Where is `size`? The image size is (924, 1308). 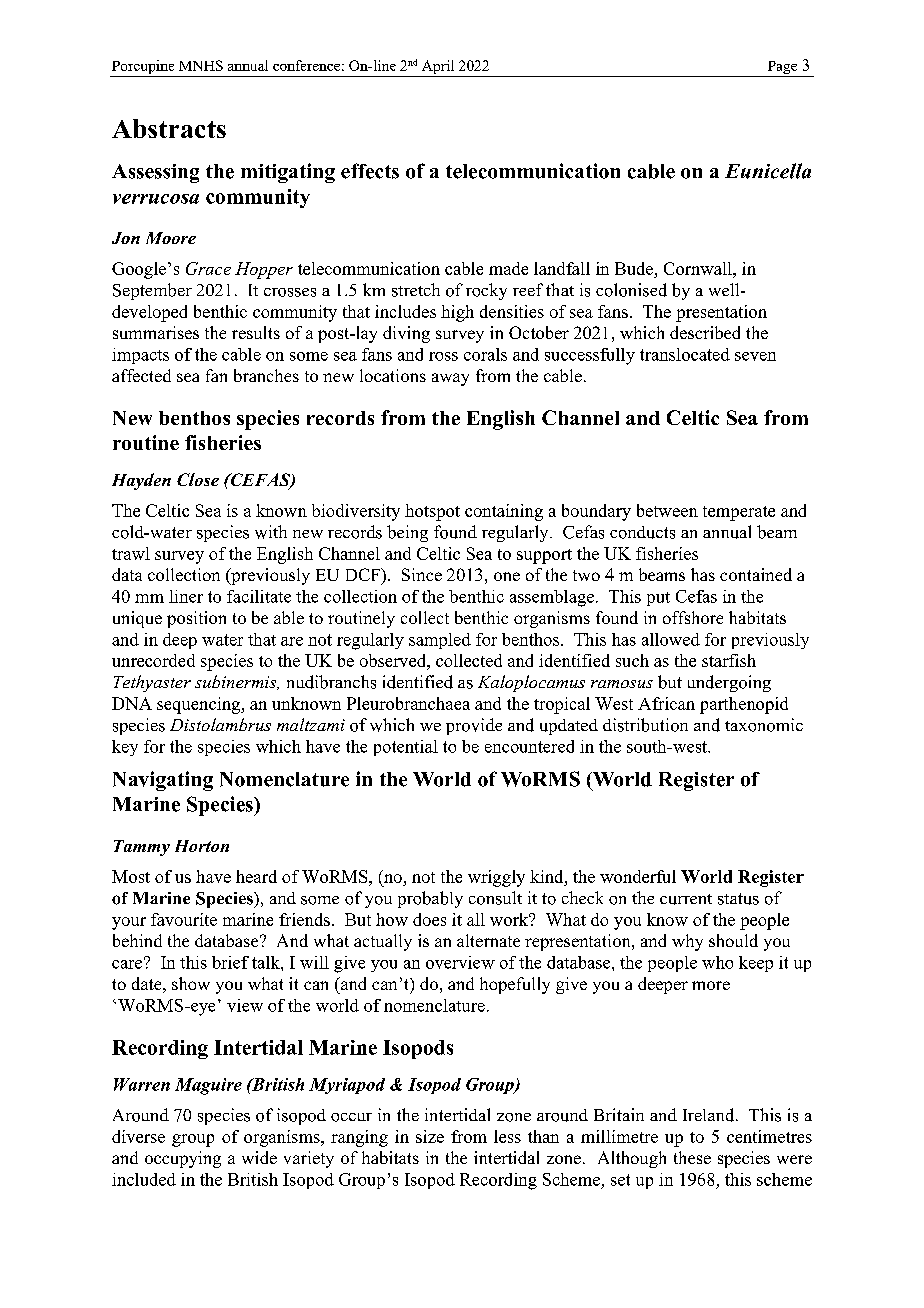
size is located at coordinates (430, 1136).
